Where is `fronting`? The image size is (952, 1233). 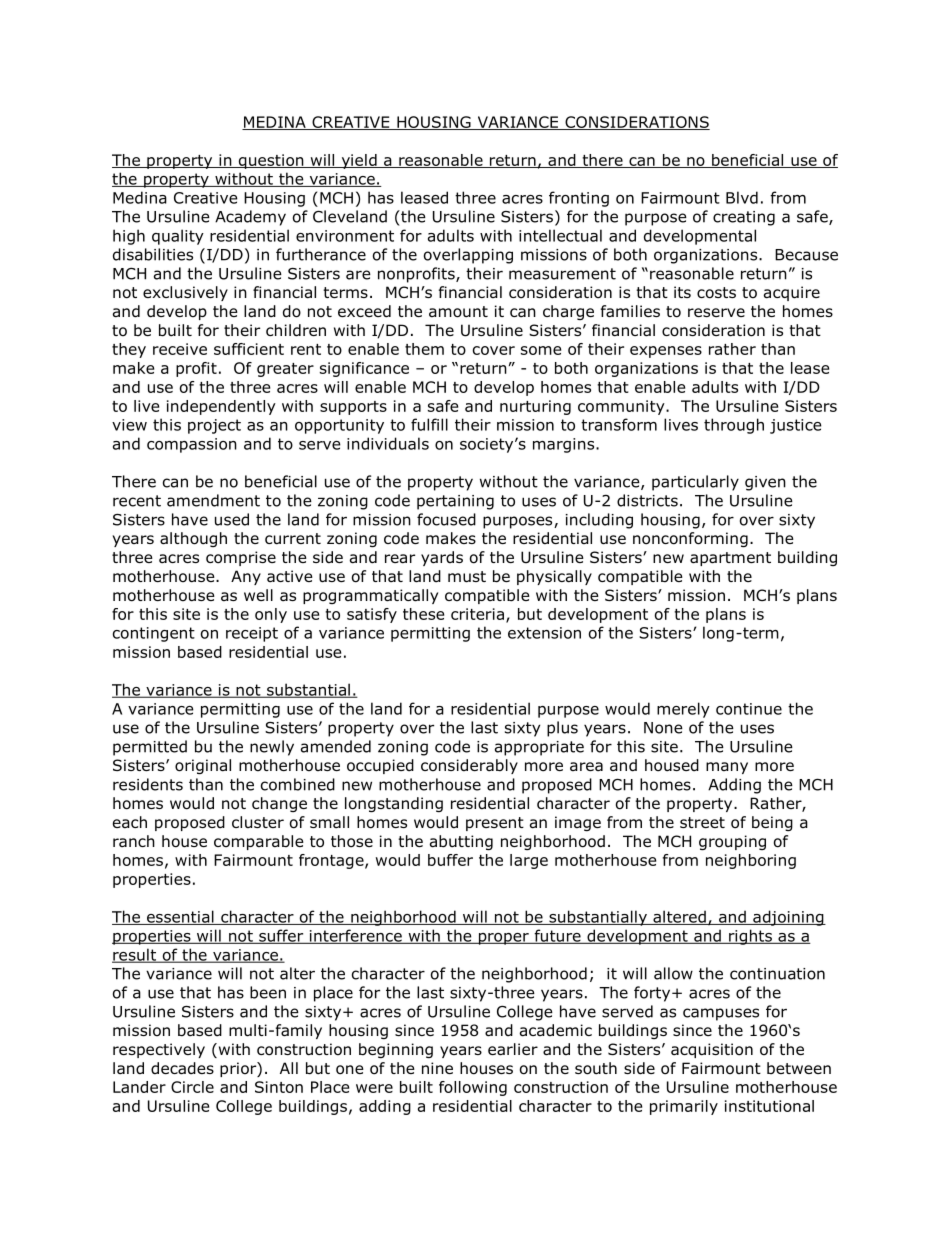
fronting is located at coordinates (579, 199).
